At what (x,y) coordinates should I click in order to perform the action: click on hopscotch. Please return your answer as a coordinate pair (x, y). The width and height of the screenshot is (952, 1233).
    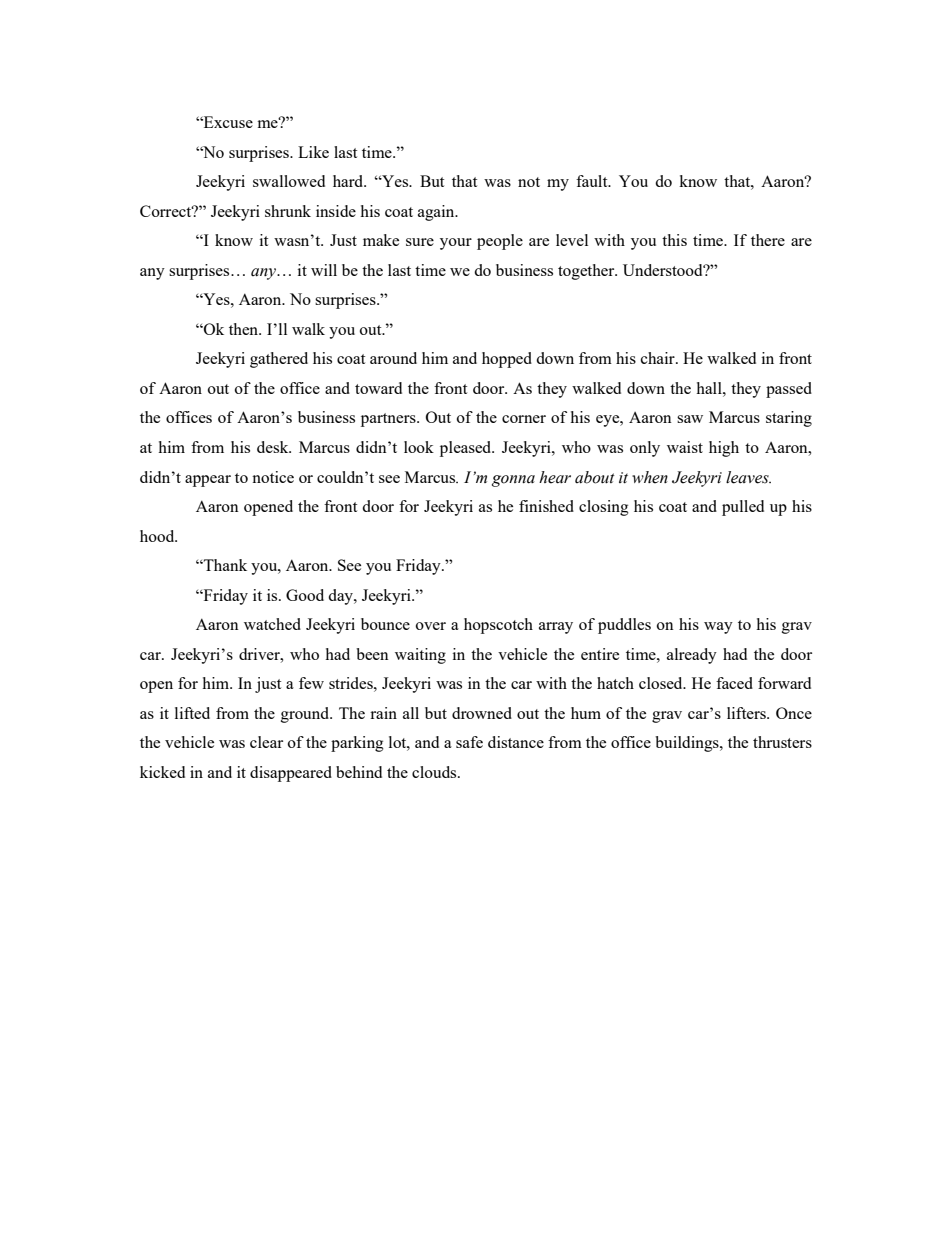
    Looking at the image, I should click on (498, 626).
